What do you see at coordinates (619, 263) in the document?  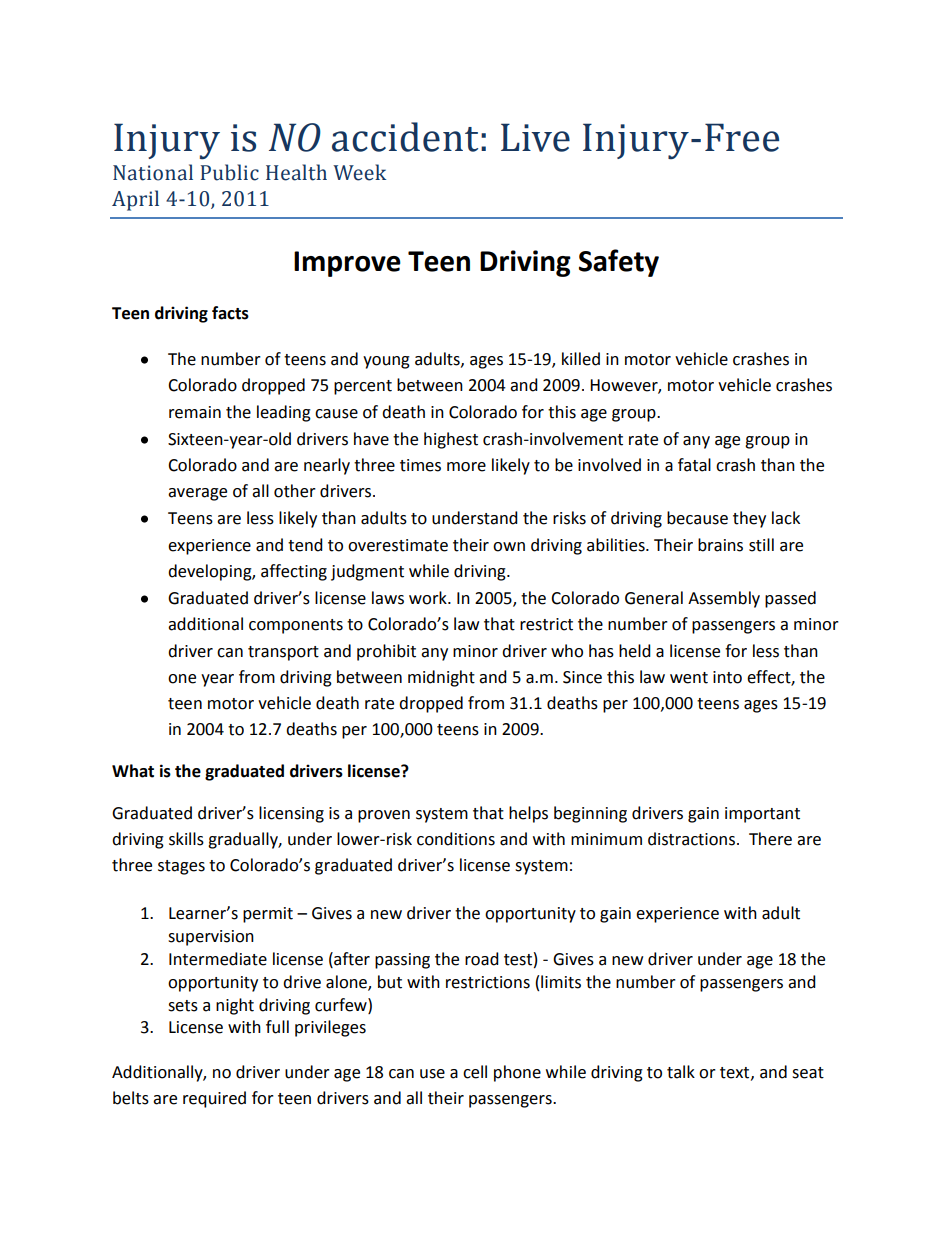 I see `Safety` at bounding box center [619, 263].
